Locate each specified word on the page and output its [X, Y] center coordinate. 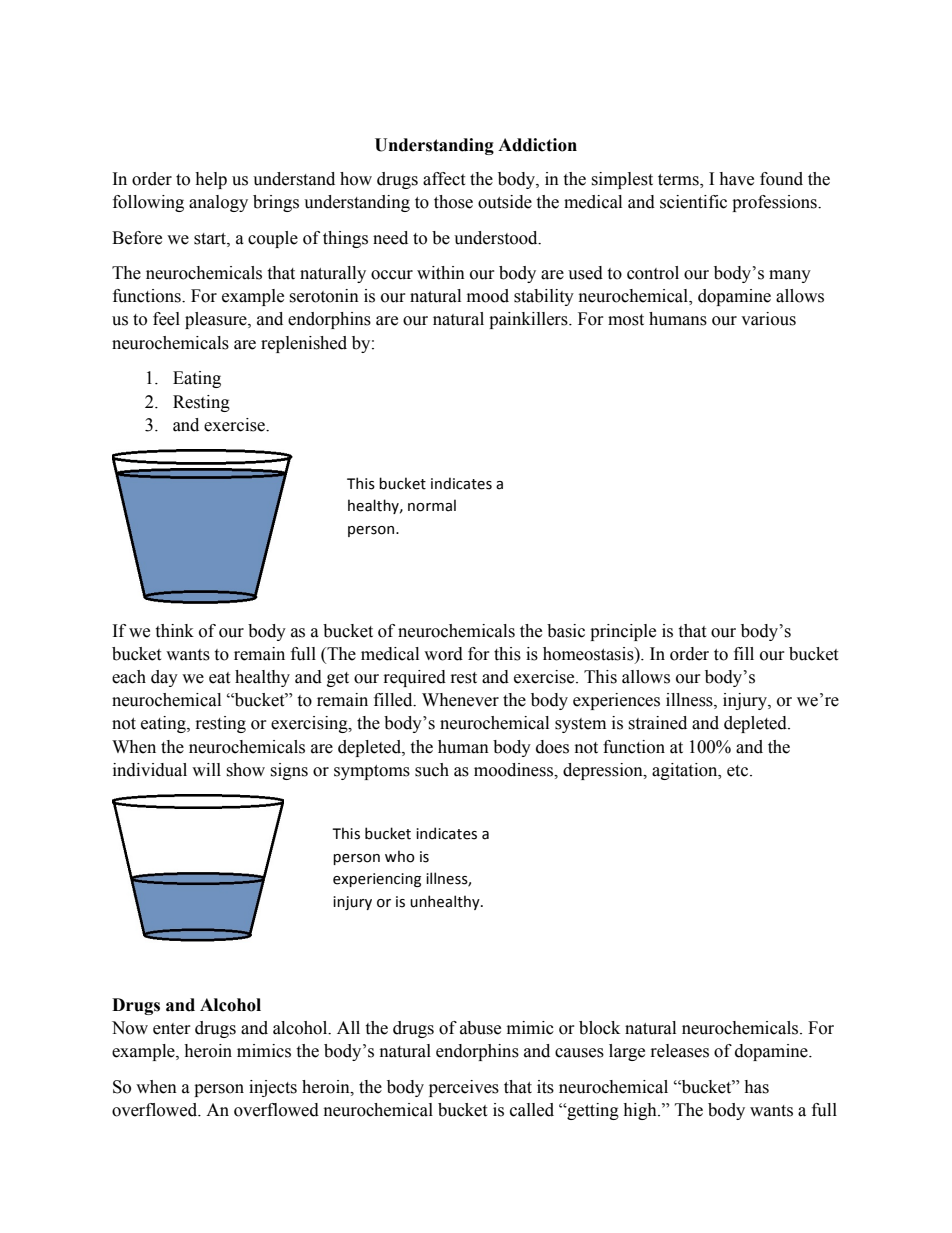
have [736, 179]
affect [444, 179]
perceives [464, 1088]
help [211, 180]
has [756, 1087]
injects [273, 1088]
